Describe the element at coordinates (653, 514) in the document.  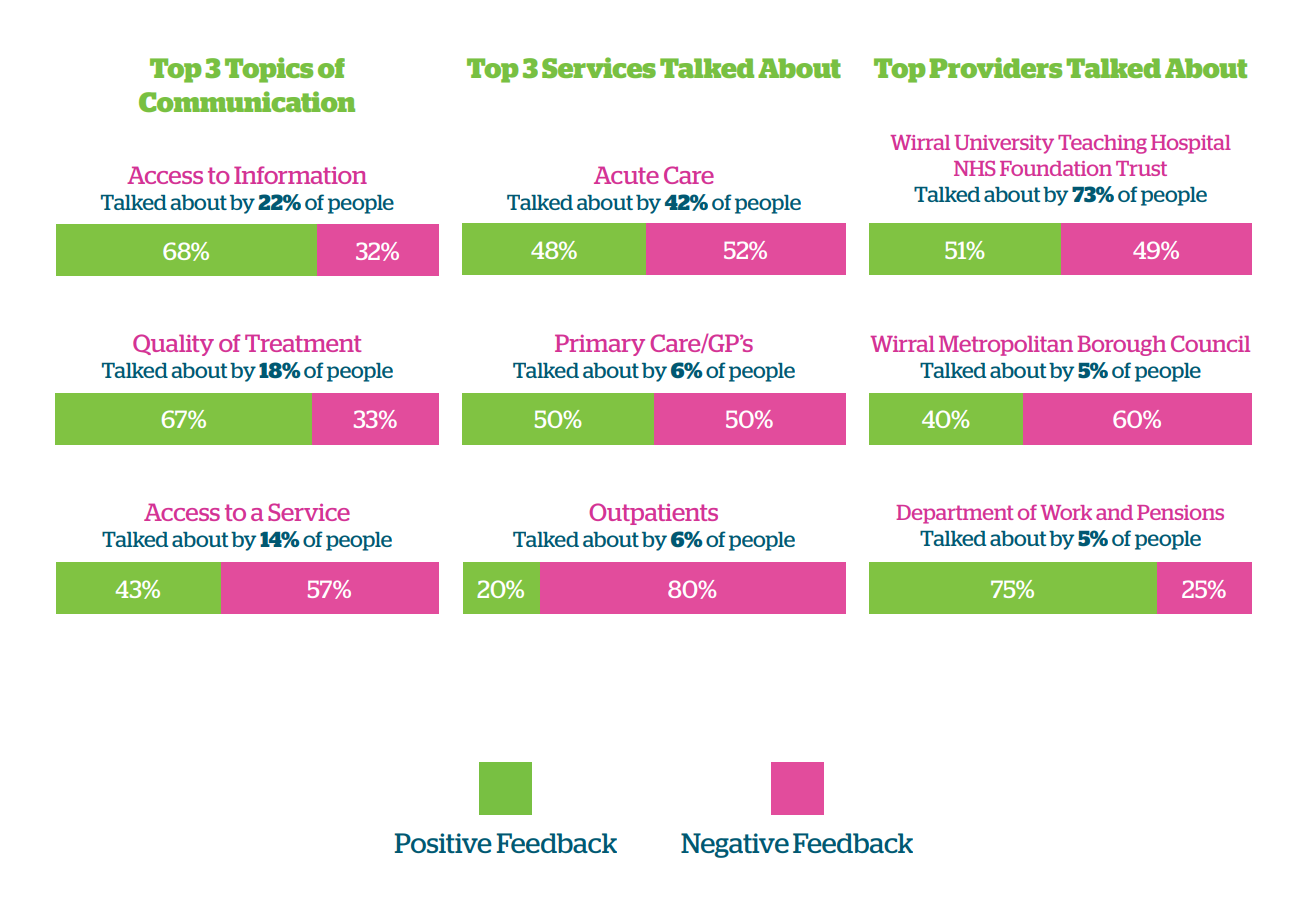
I see `Outpatients` at that location.
